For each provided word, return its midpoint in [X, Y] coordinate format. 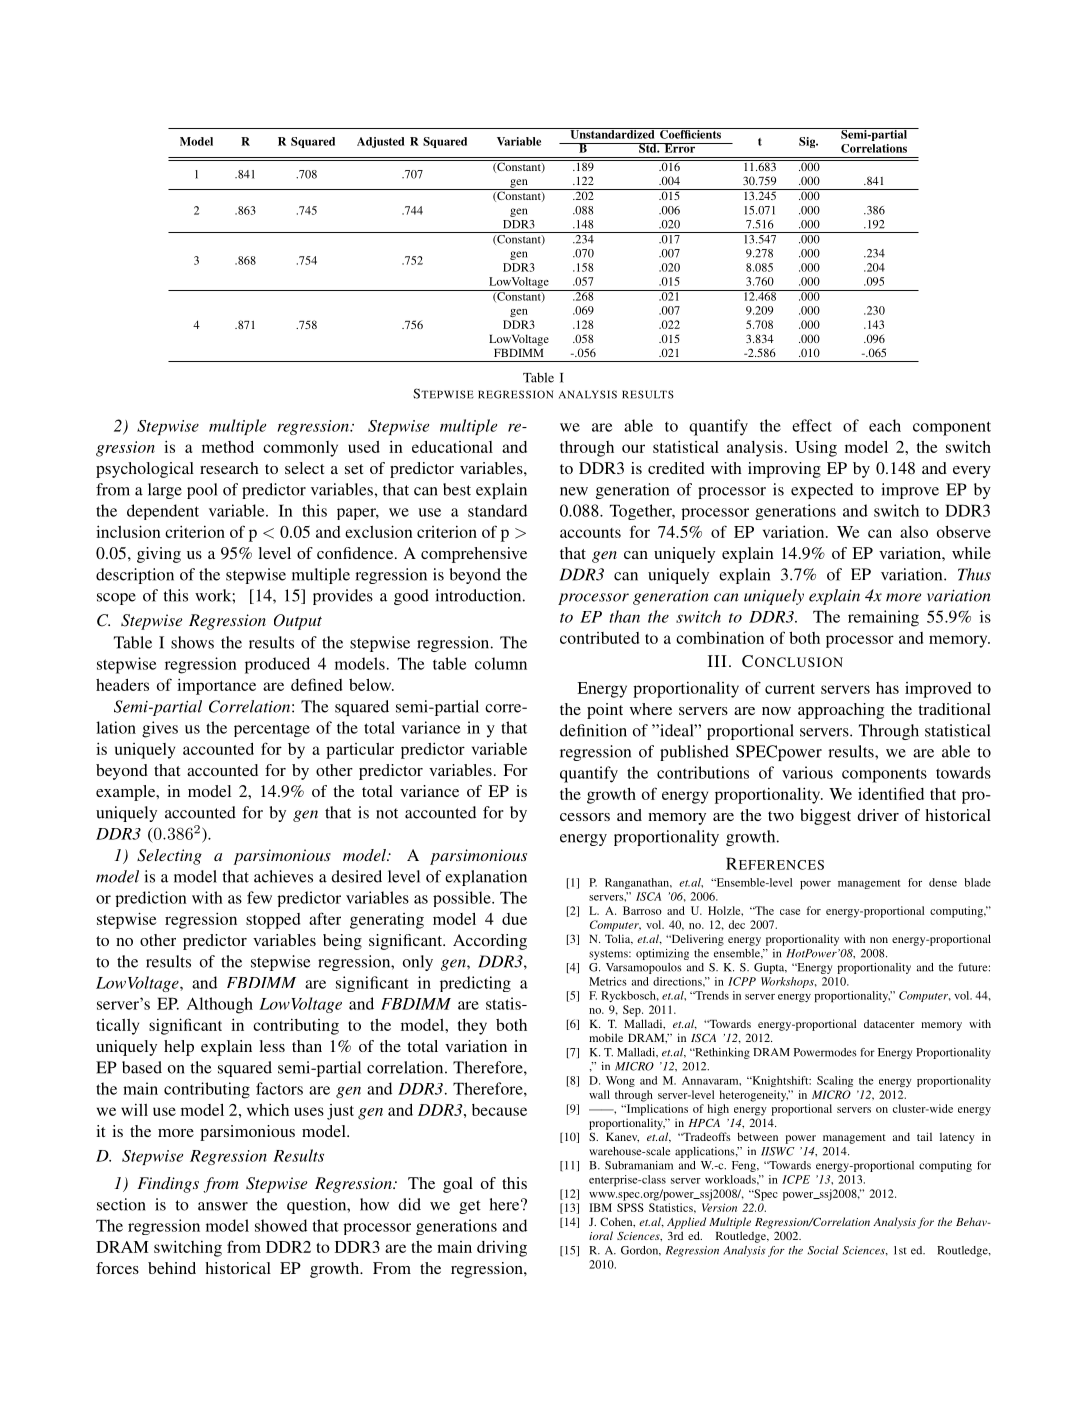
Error [680, 148]
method [228, 446]
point [605, 711]
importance [216, 686]
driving [502, 1248]
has [887, 688]
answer [223, 1206]
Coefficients [691, 133]
